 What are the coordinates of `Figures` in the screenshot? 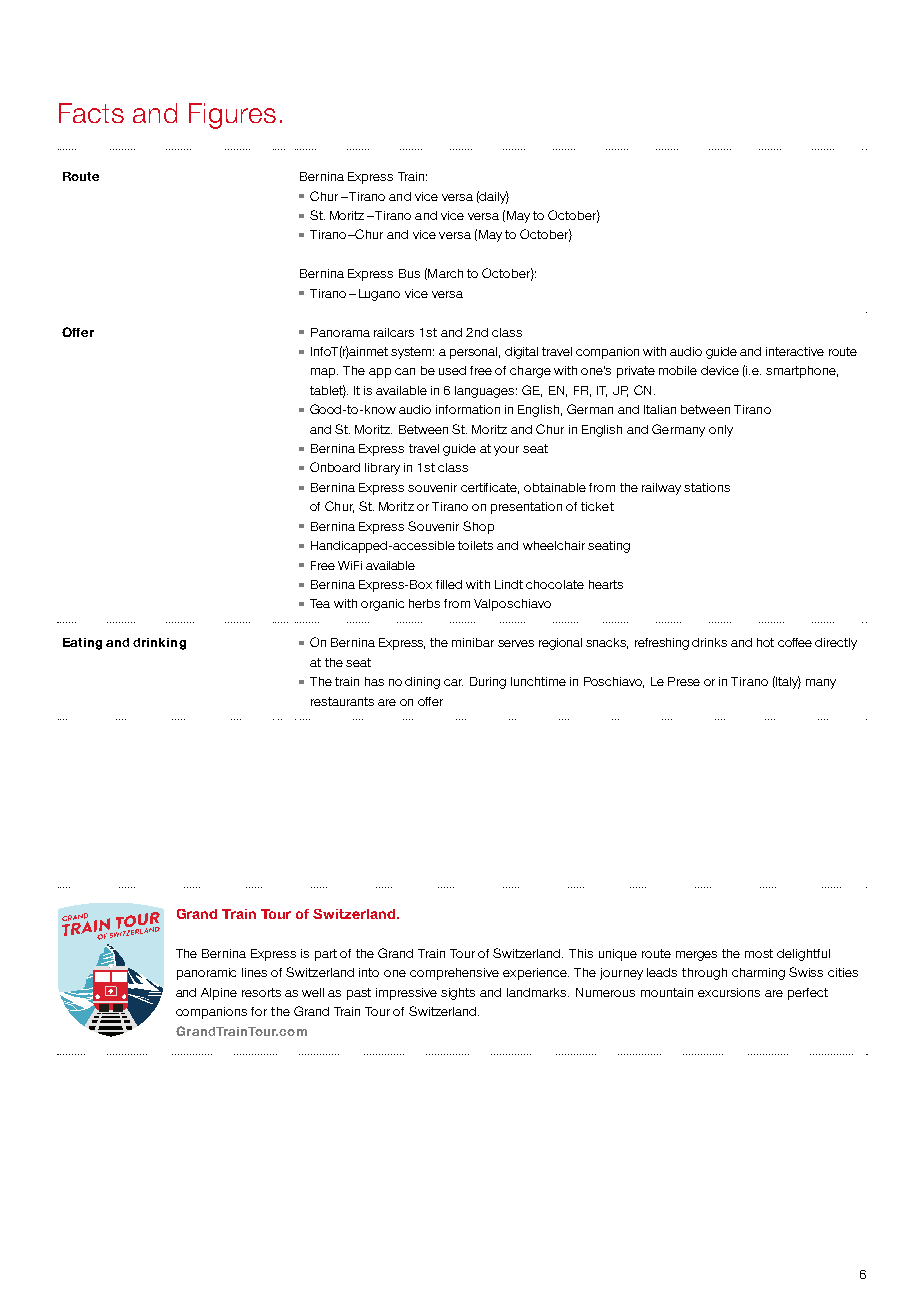 It's located at (232, 116).
